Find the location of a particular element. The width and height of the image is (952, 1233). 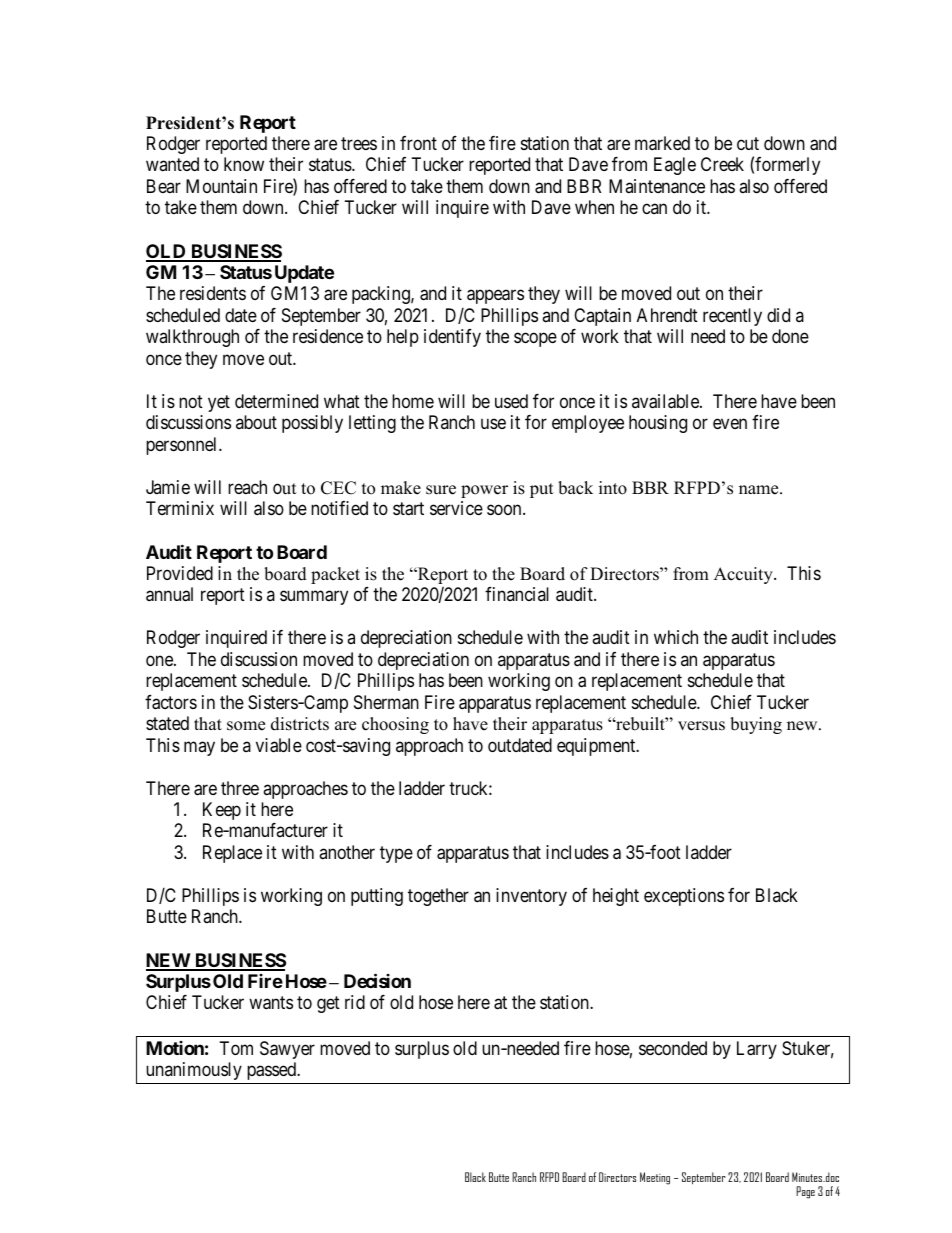

know is located at coordinates (244, 164).
